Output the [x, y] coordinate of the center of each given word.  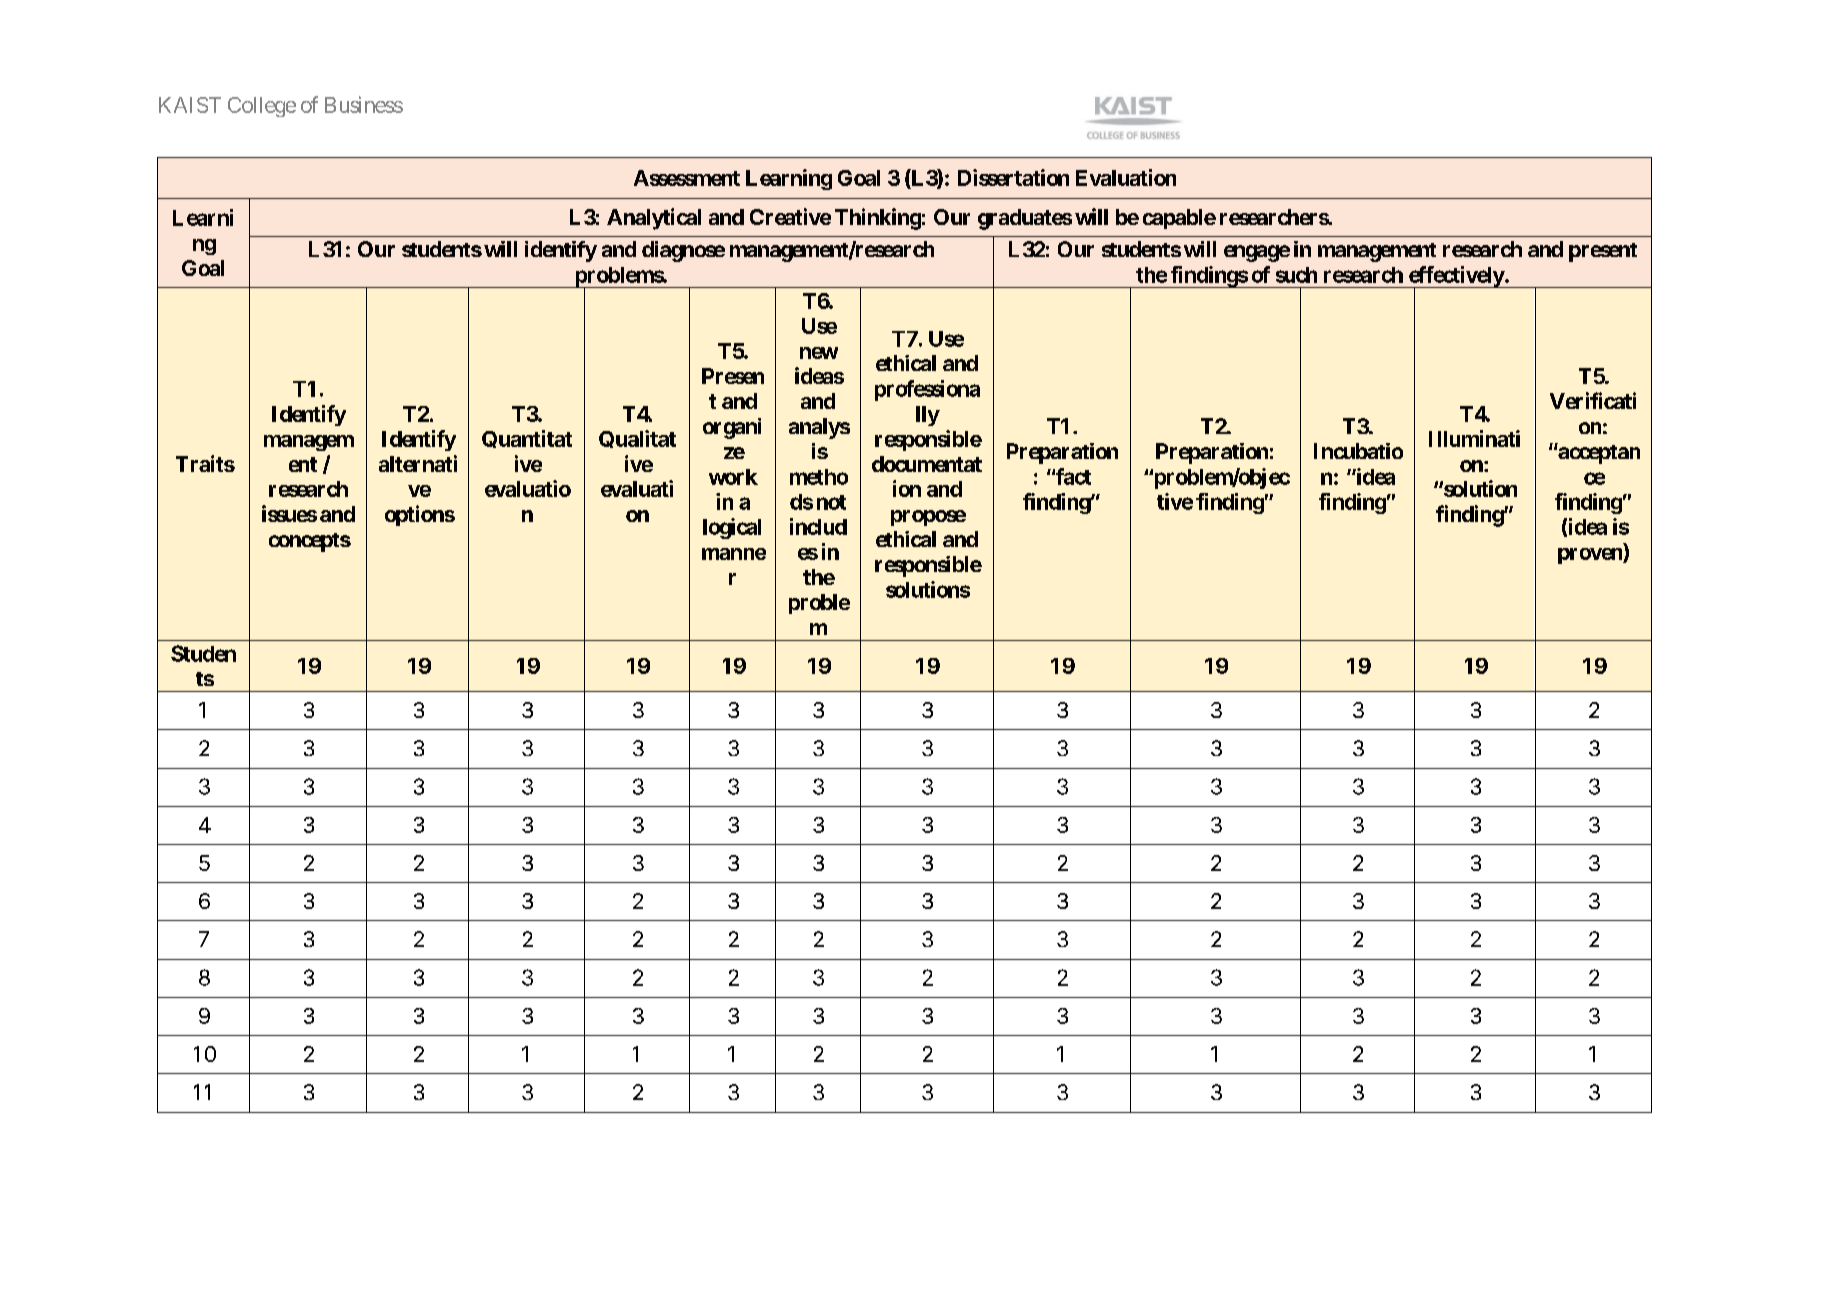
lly [928, 416]
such [1296, 275]
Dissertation [1013, 177]
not [831, 502]
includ [818, 526]
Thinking [878, 219]
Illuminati [1474, 438]
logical [732, 528]
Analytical [654, 219]
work [733, 477]
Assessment [687, 178]
